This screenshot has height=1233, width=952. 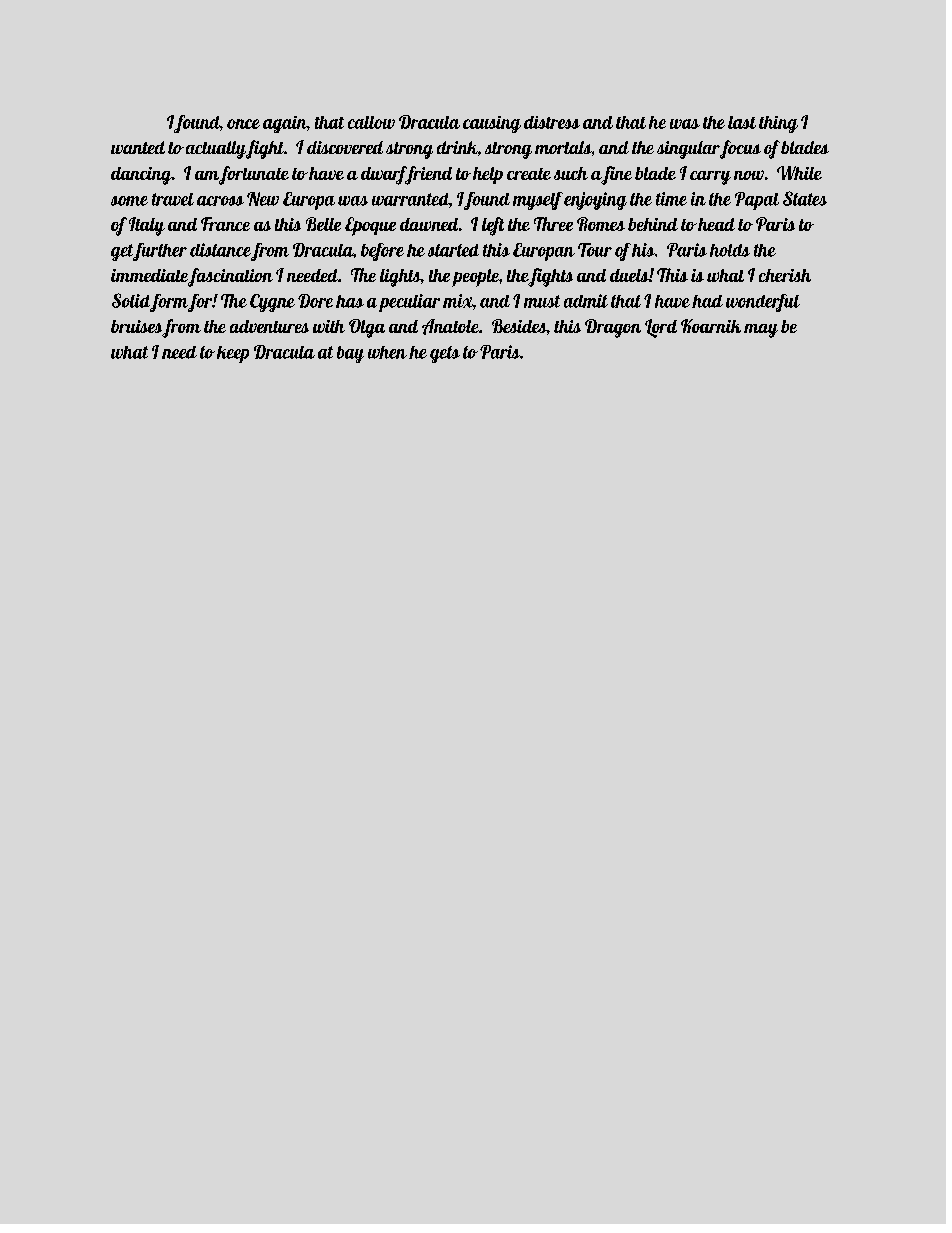 I want to click on once, so click(x=243, y=124).
